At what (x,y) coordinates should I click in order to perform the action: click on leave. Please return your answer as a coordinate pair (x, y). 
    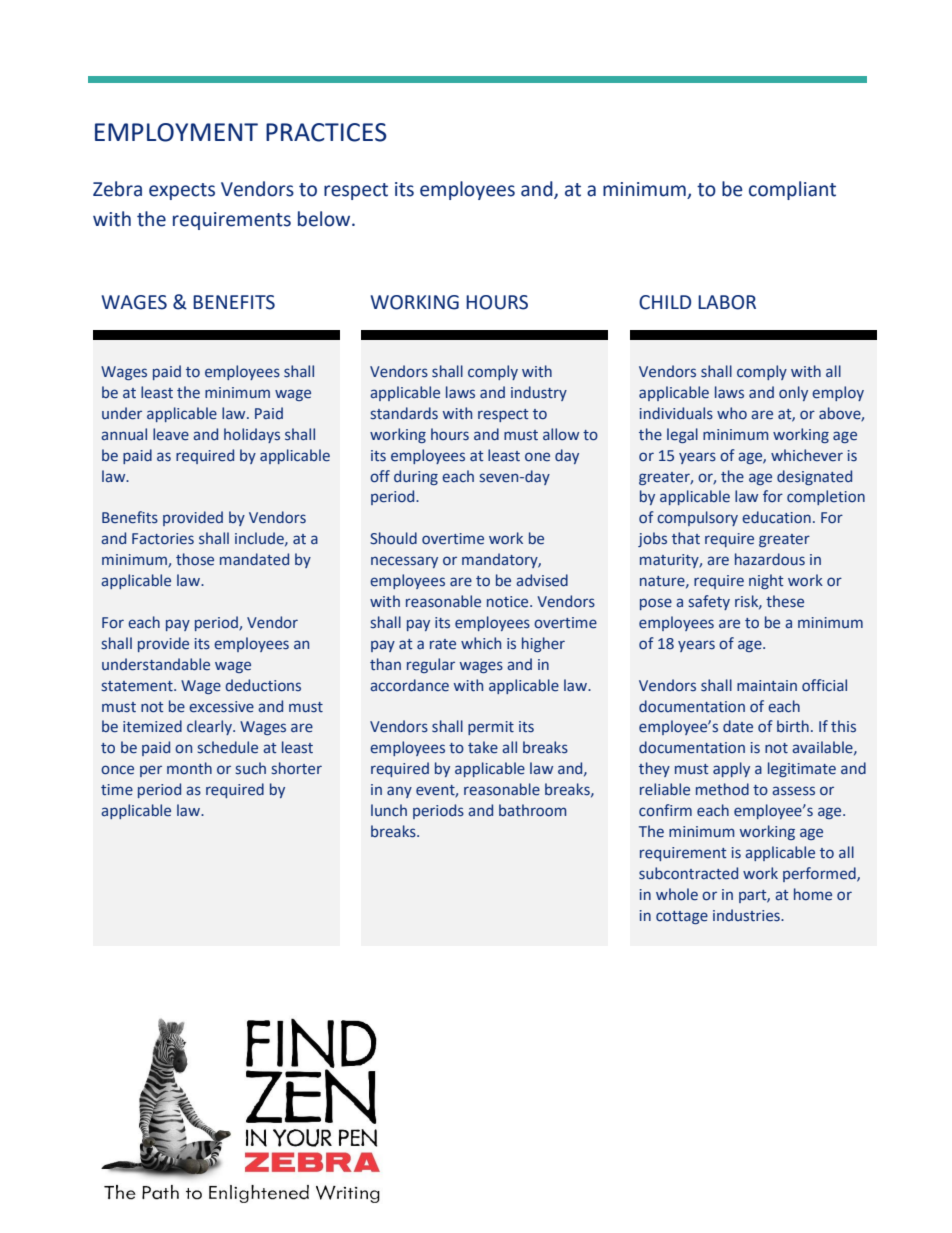
    Looking at the image, I should click on (171, 434).
